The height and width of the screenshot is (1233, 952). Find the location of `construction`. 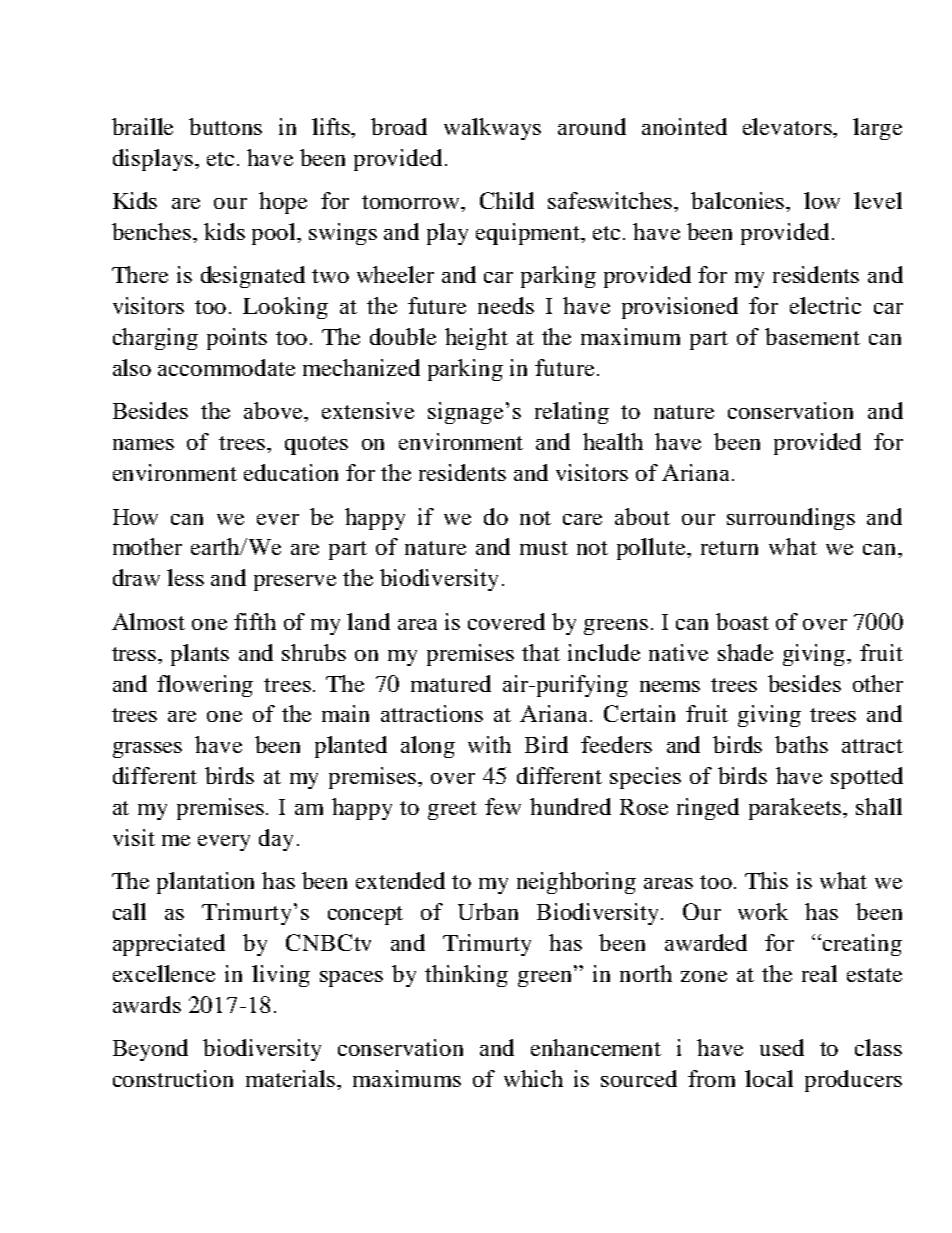

construction is located at coordinates (173, 1078).
